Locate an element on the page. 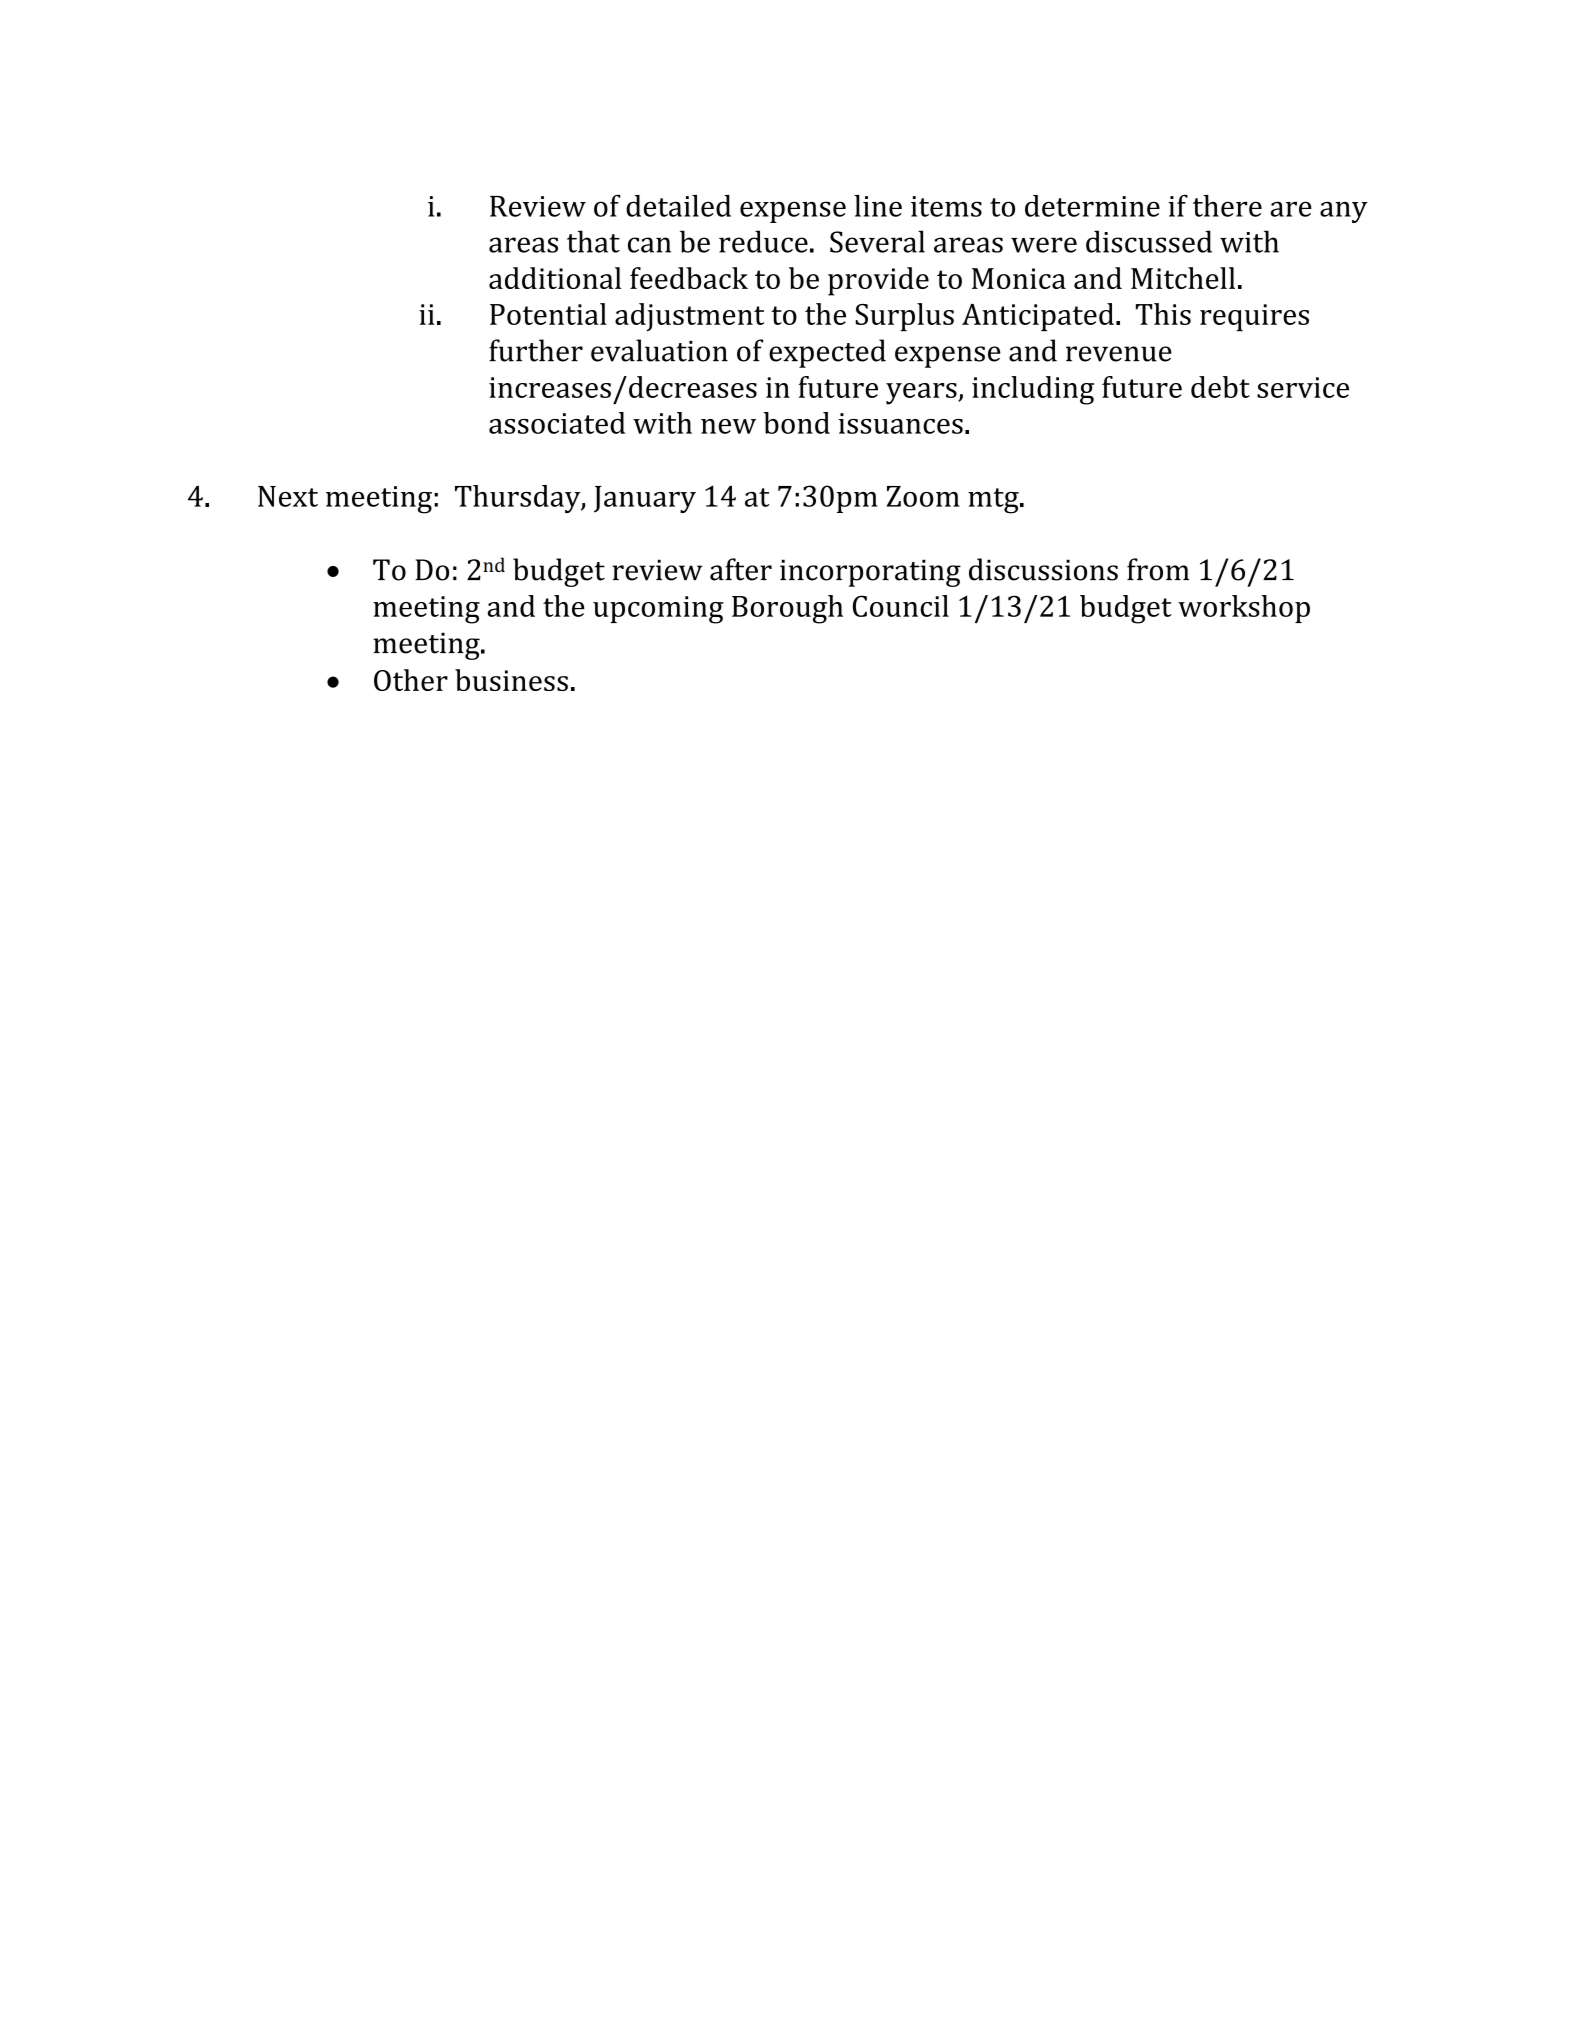 Image resolution: width=1577 pixels, height=2041 pixels. line is located at coordinates (878, 206).
